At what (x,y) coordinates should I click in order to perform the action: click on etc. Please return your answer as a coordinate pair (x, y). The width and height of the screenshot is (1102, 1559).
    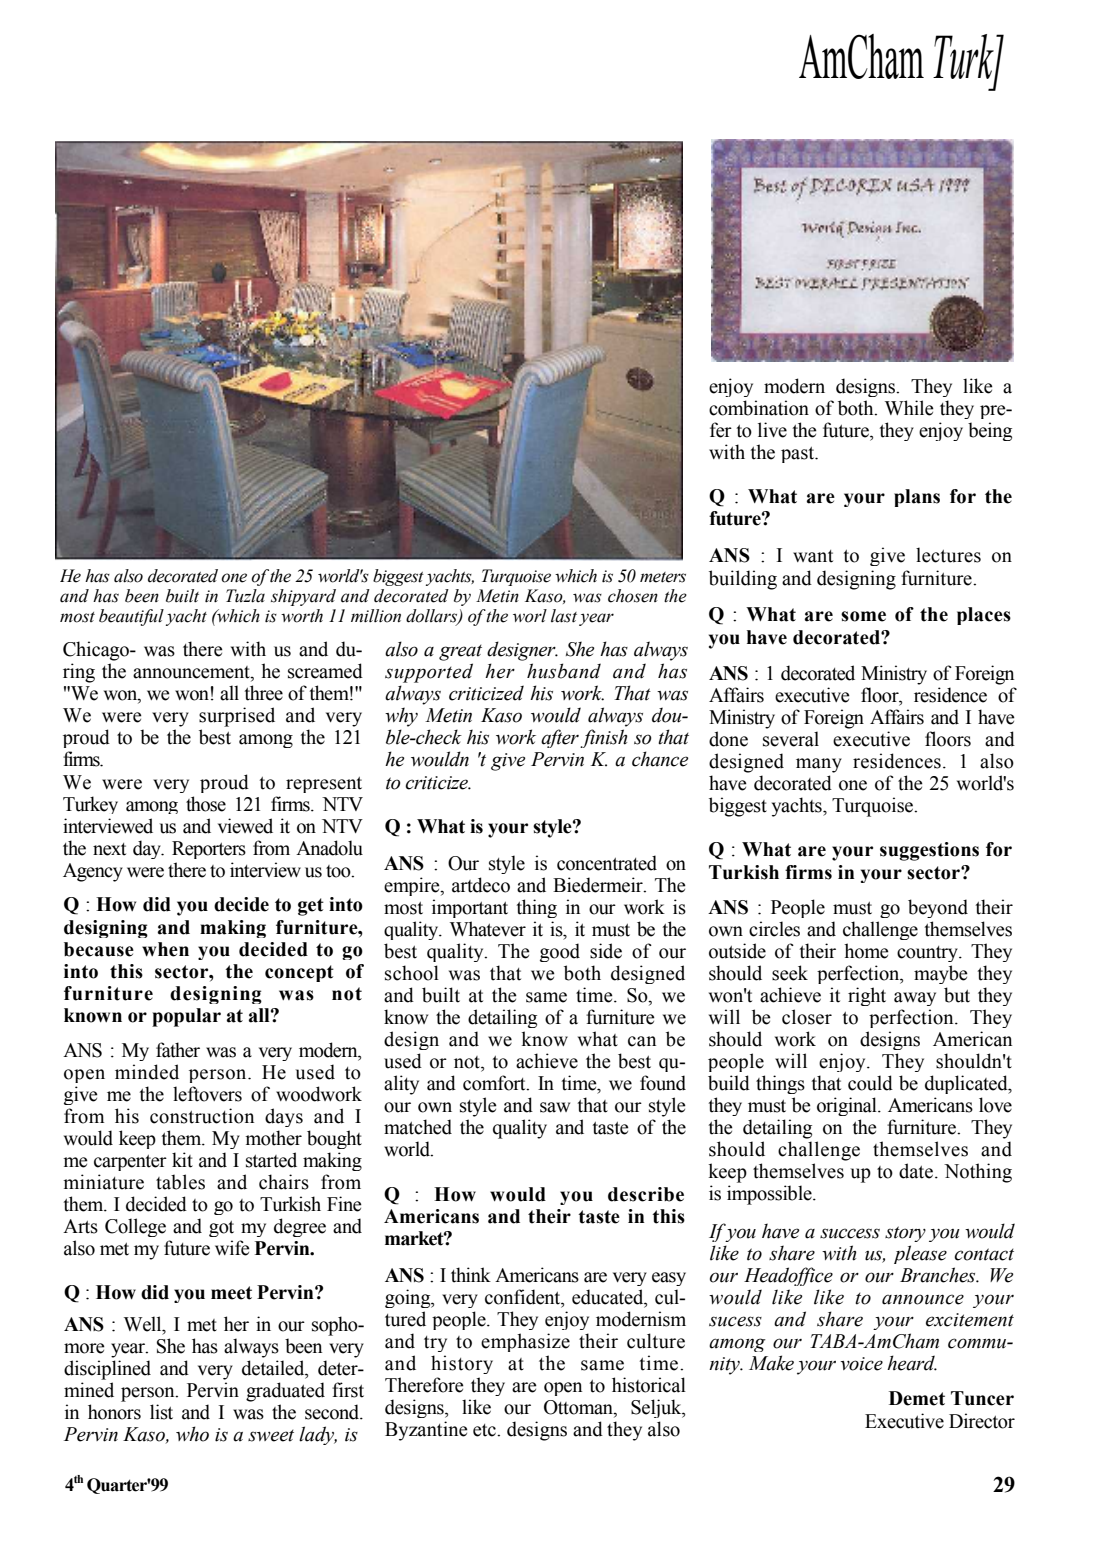
    Looking at the image, I should click on (485, 1430).
